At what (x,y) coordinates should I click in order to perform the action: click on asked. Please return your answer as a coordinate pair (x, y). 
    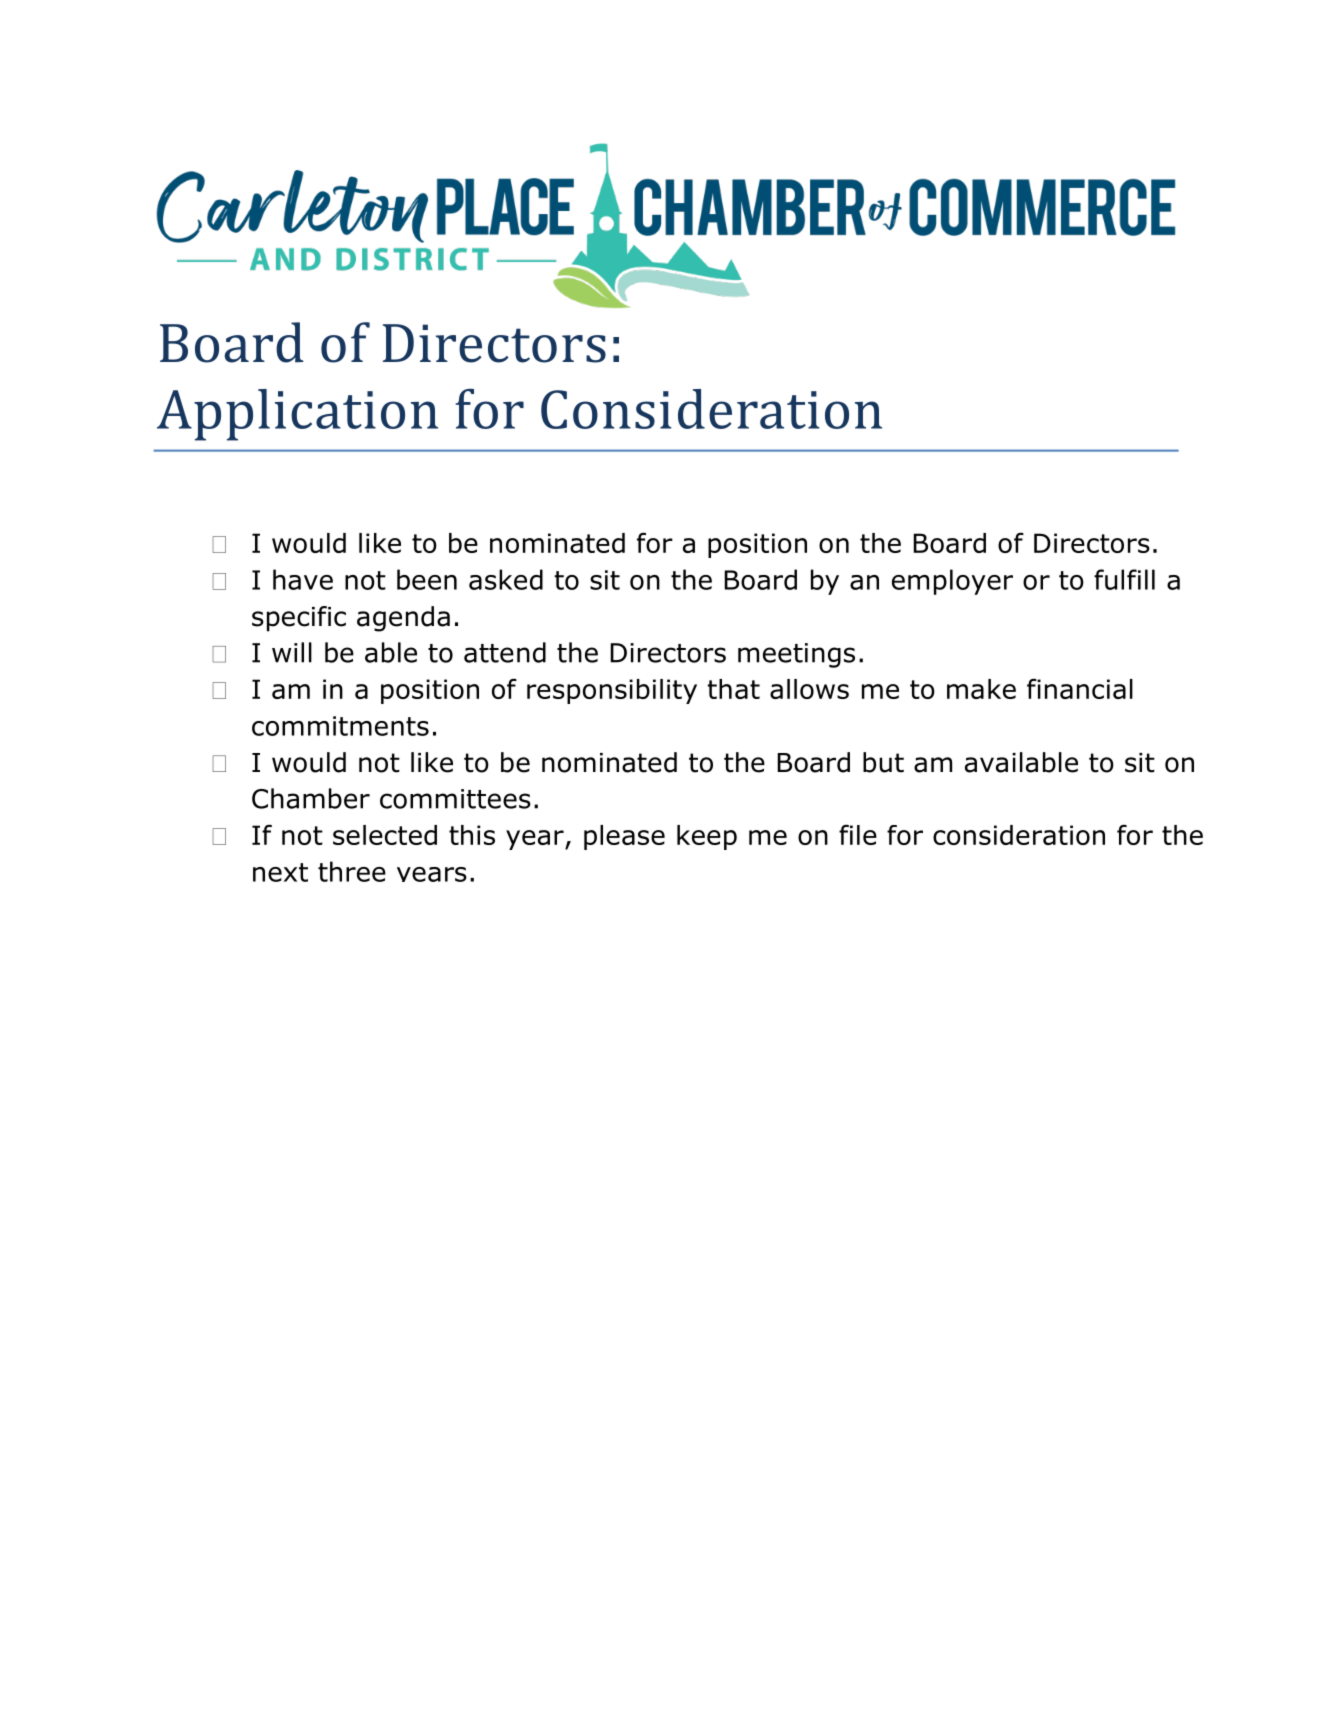
    Looking at the image, I should click on (506, 579).
